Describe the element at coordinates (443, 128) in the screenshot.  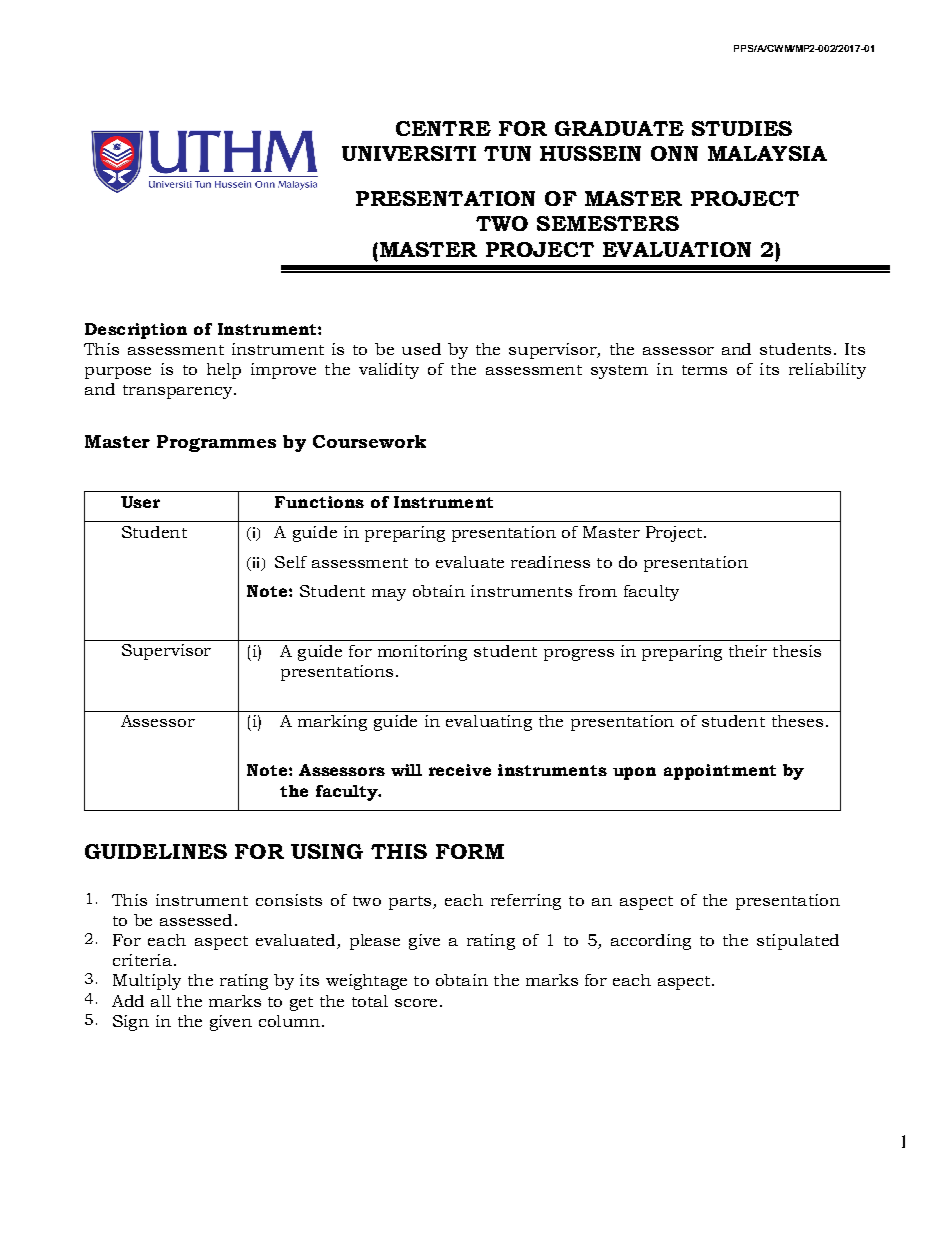
I see `CENTRE` at that location.
